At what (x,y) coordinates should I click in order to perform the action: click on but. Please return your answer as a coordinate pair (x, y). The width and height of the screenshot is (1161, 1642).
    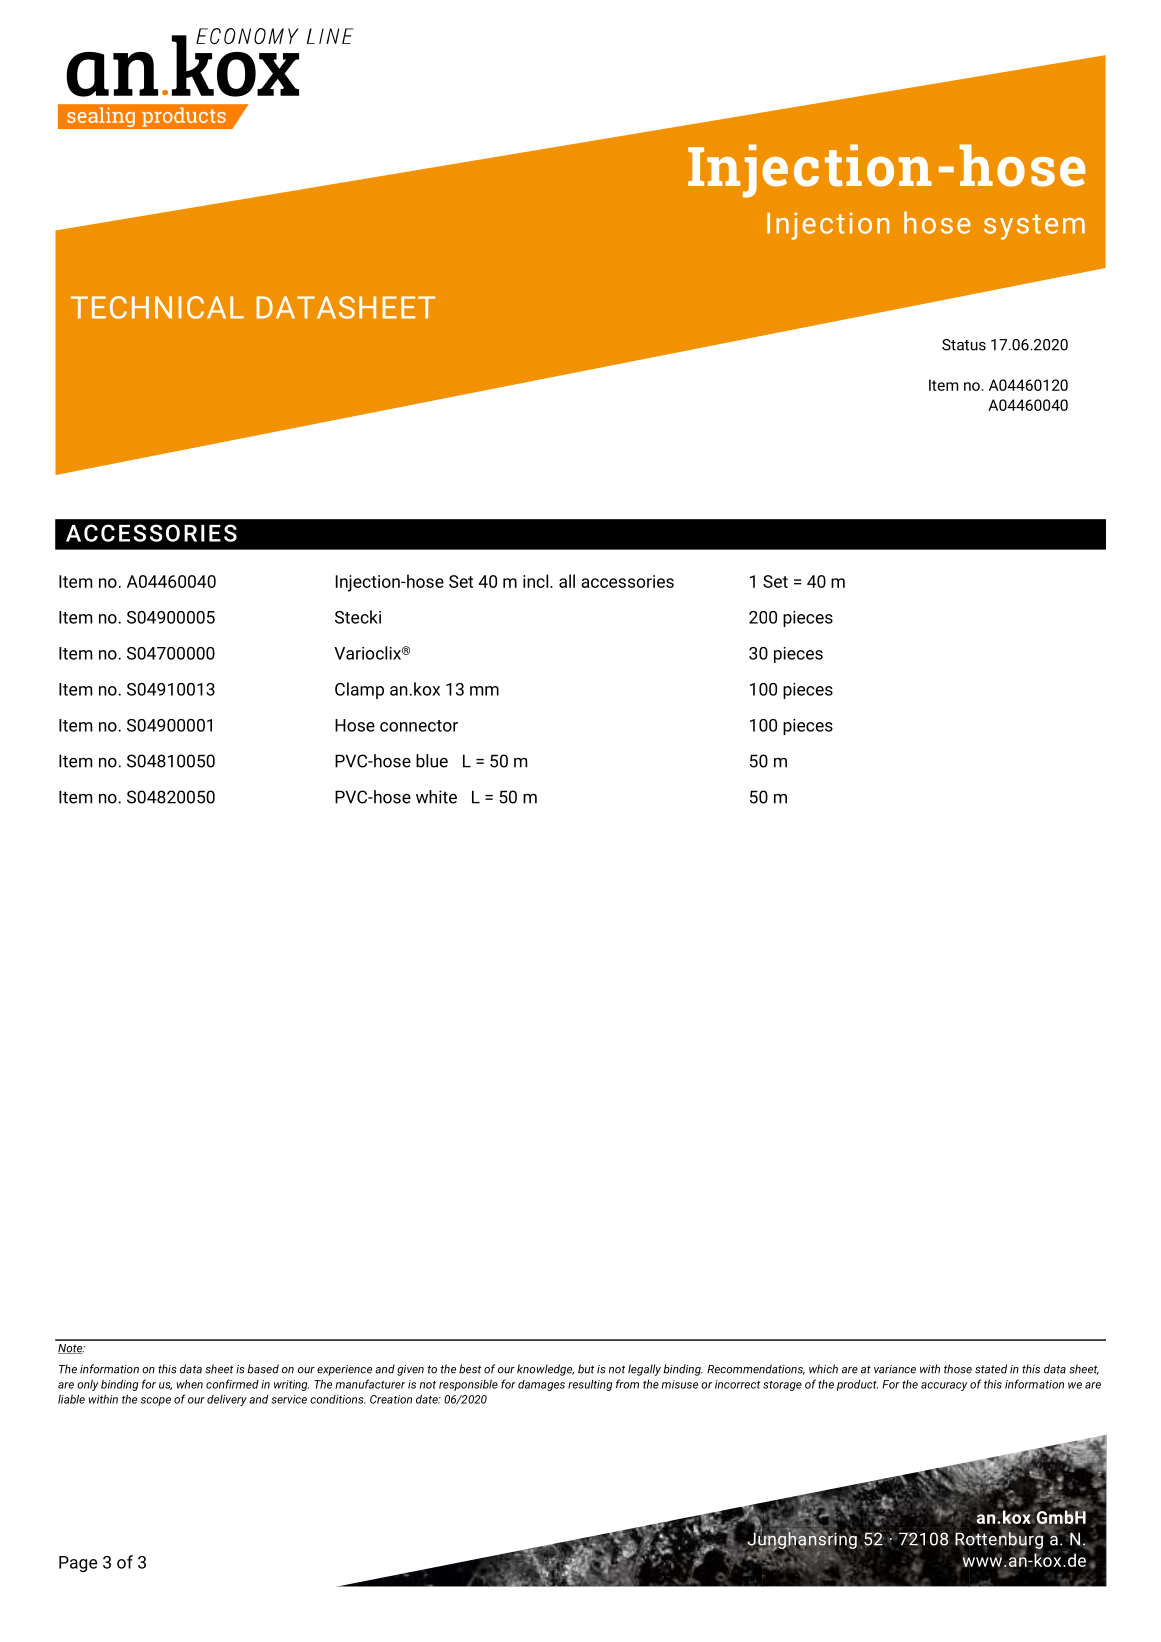
    Looking at the image, I should click on (586, 1369).
